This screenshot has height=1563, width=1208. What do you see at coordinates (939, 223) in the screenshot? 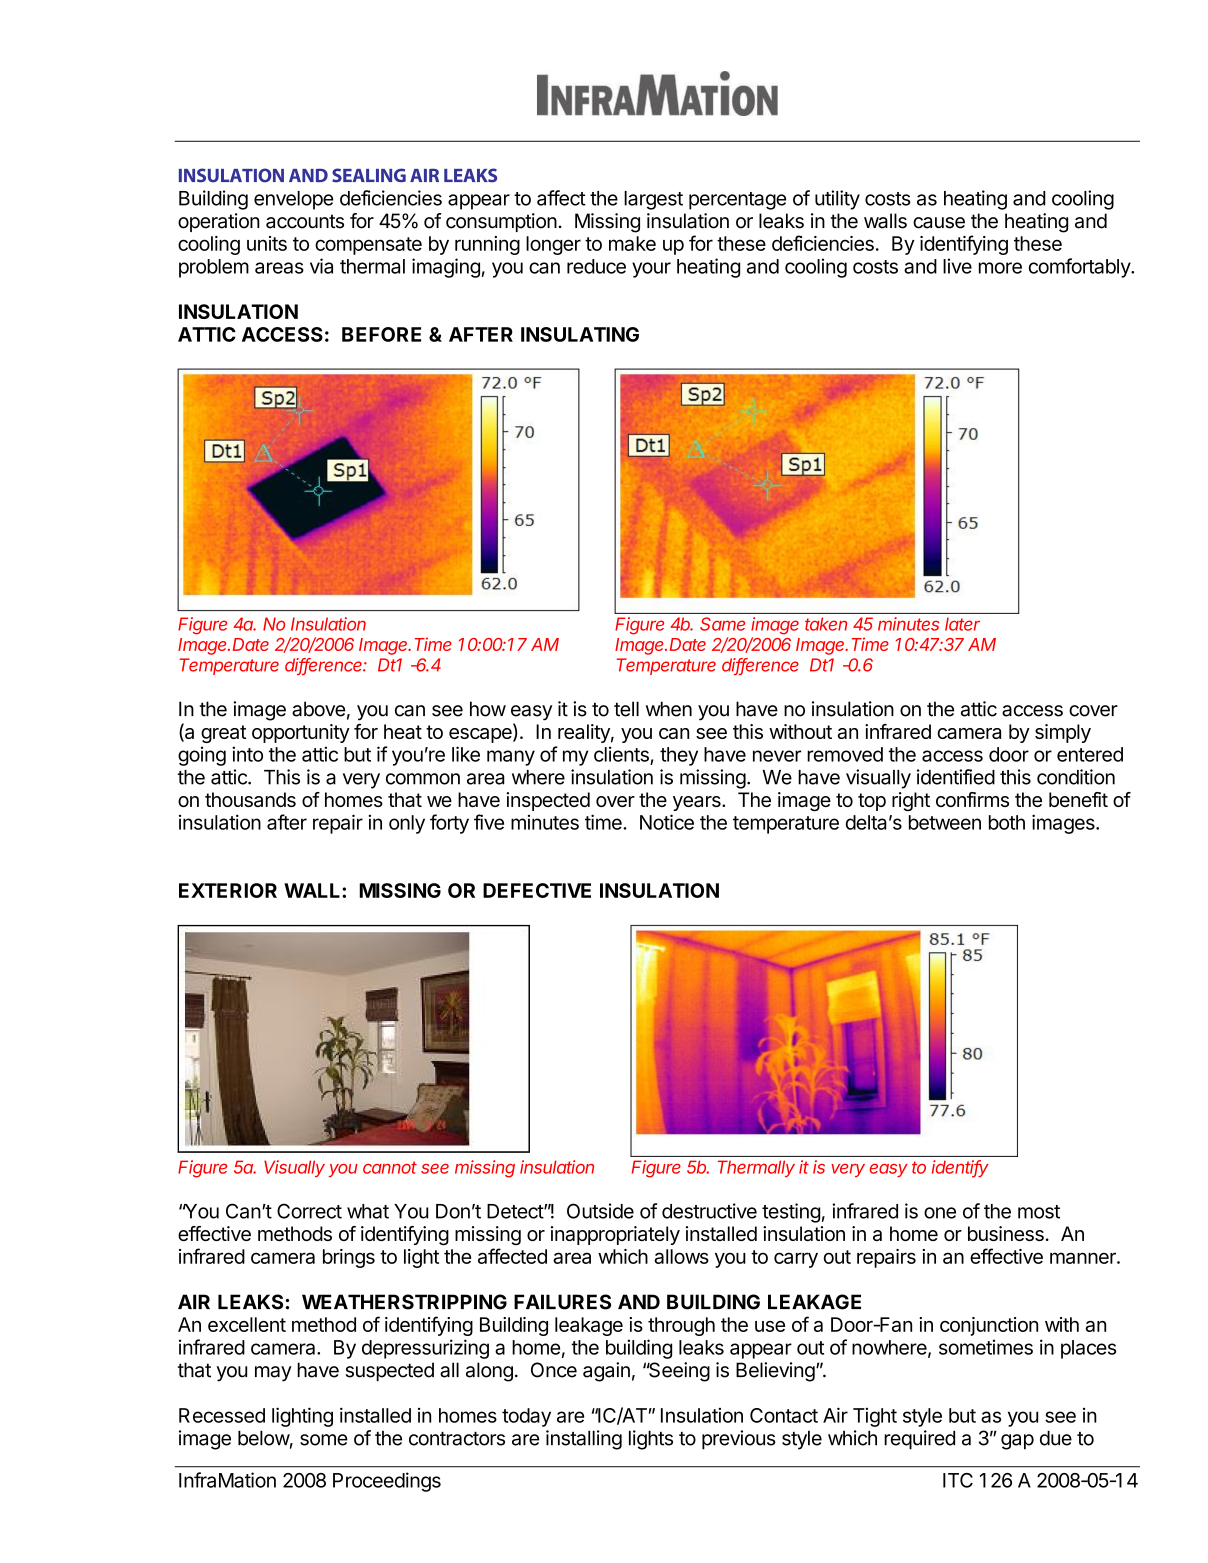
I see `cause` at bounding box center [939, 223].
